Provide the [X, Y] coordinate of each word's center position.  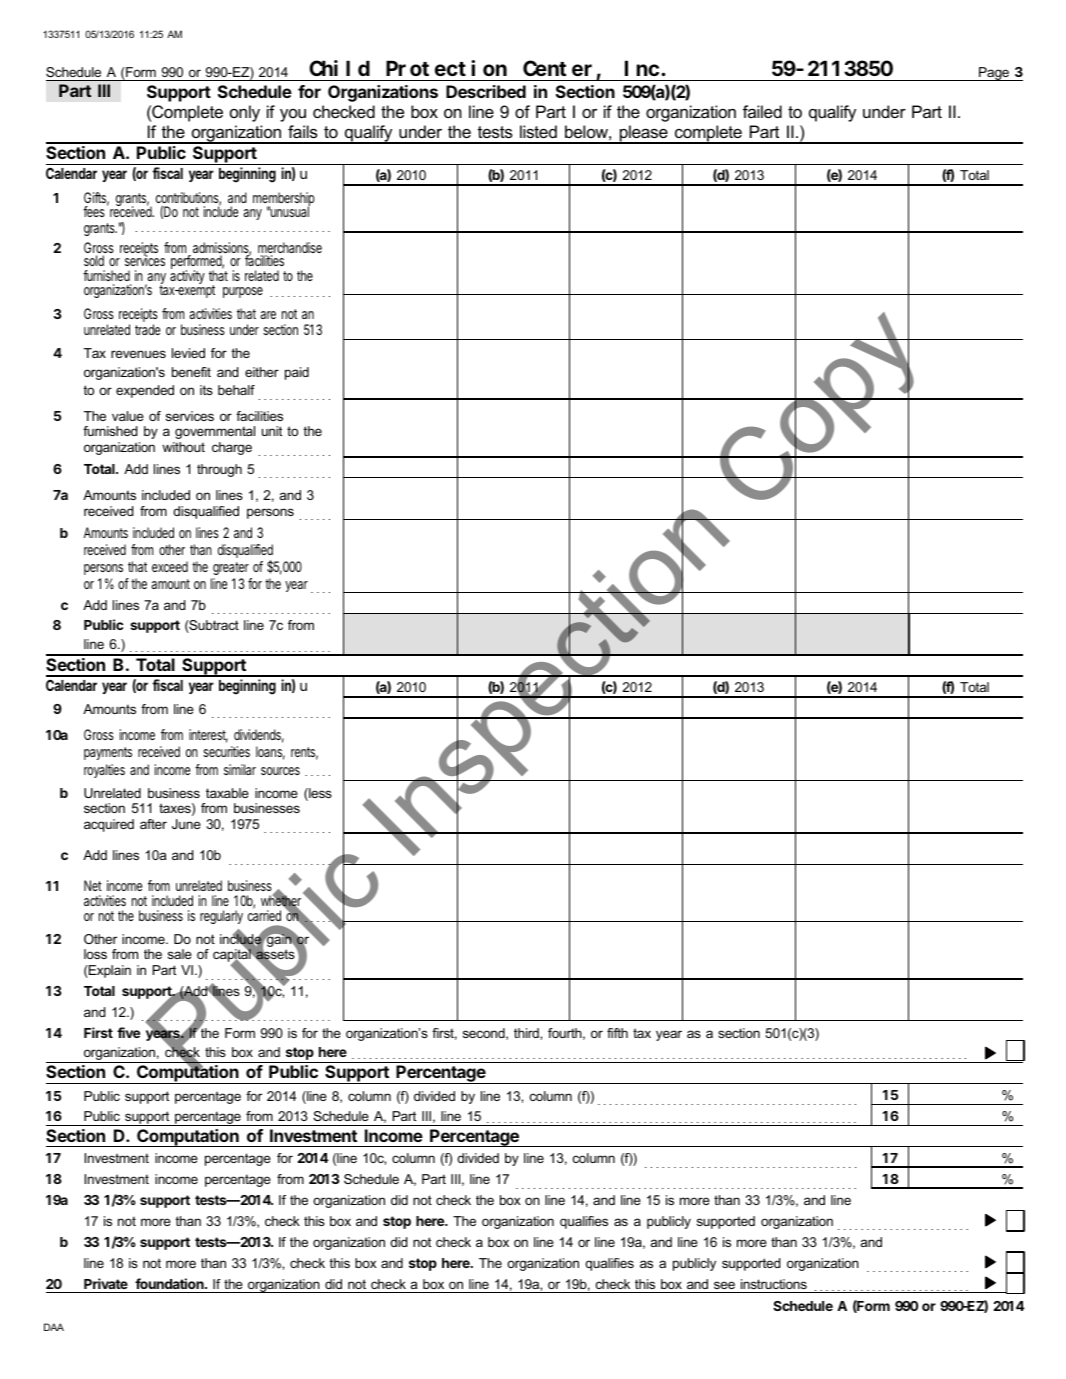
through [219, 470]
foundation [170, 1283]
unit [272, 431]
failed [762, 111]
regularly [221, 917]
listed [538, 131]
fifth [617, 1033]
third [527, 1033]
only [245, 113]
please [643, 134]
